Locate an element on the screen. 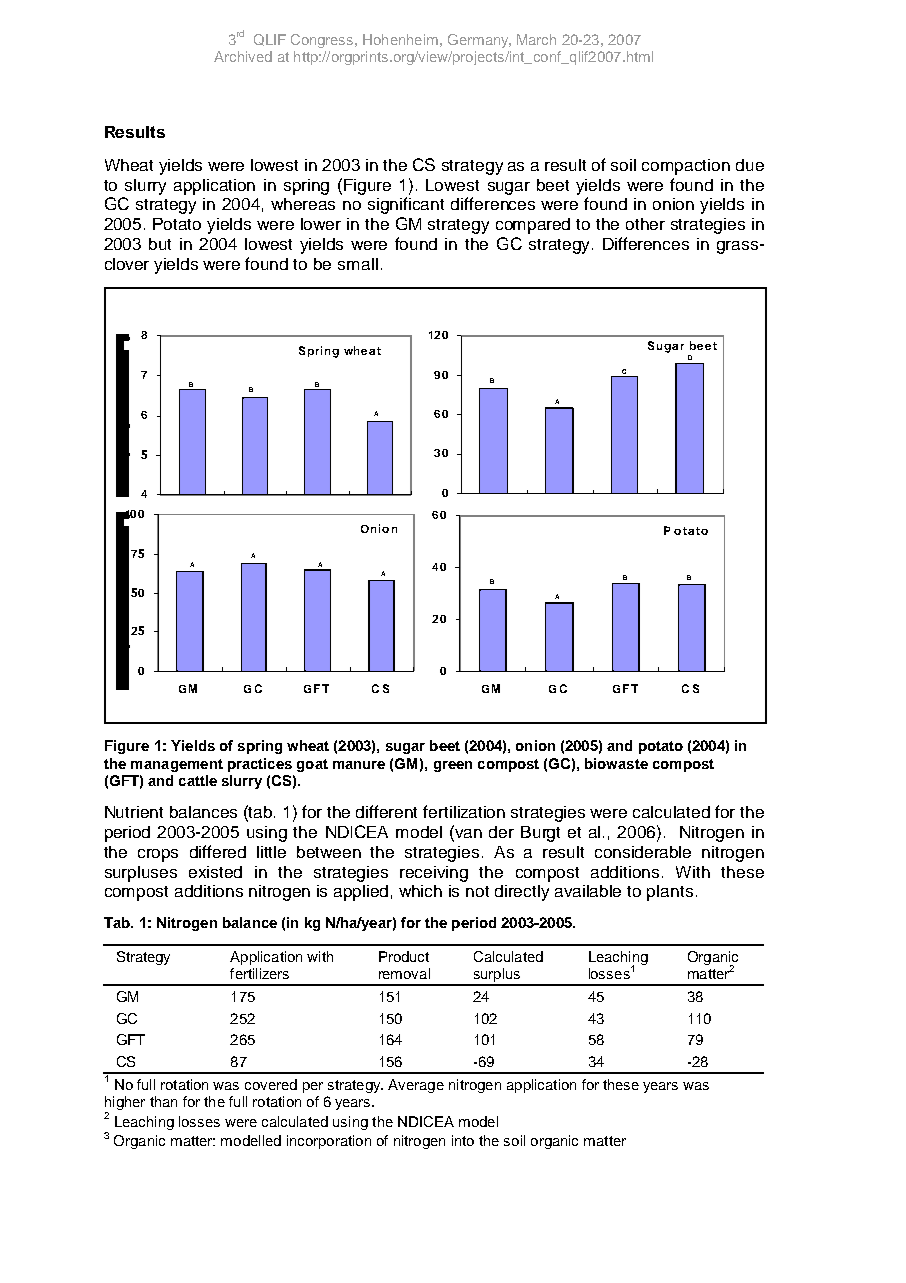 The height and width of the screenshot is (1283, 906). Archived is located at coordinates (243, 56).
